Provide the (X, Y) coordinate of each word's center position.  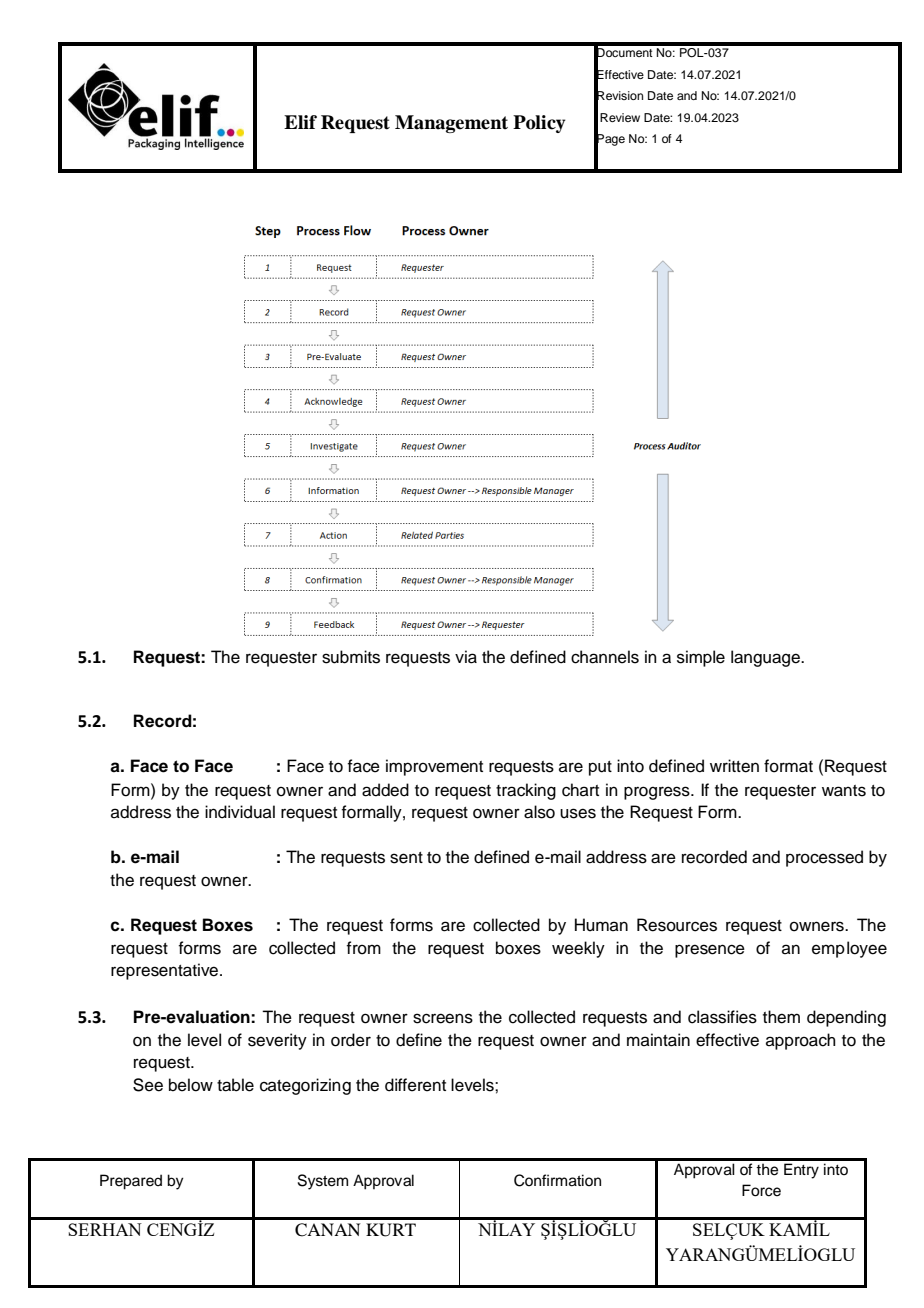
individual (240, 812)
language (766, 658)
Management (451, 124)
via (466, 657)
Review (620, 117)
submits (351, 657)
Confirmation (557, 1180)
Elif (300, 122)
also (539, 812)
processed (824, 858)
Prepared (131, 1182)
